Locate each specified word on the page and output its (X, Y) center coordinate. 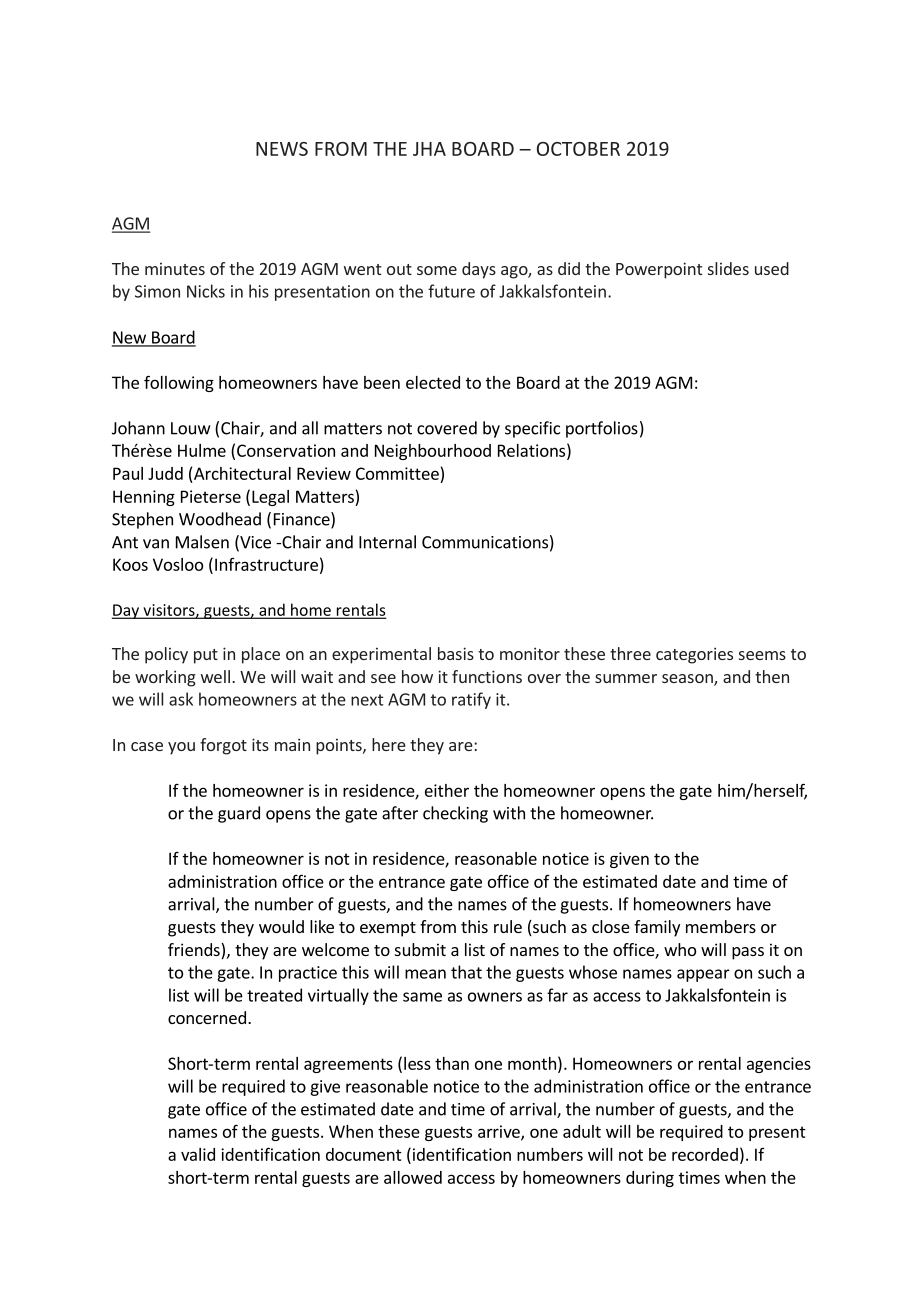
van (156, 544)
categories (694, 655)
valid (198, 1154)
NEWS (282, 149)
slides (728, 268)
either (447, 790)
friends (195, 951)
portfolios (602, 429)
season (688, 680)
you (181, 748)
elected (433, 382)
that (466, 972)
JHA (429, 149)
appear (703, 975)
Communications (485, 542)
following (179, 383)
